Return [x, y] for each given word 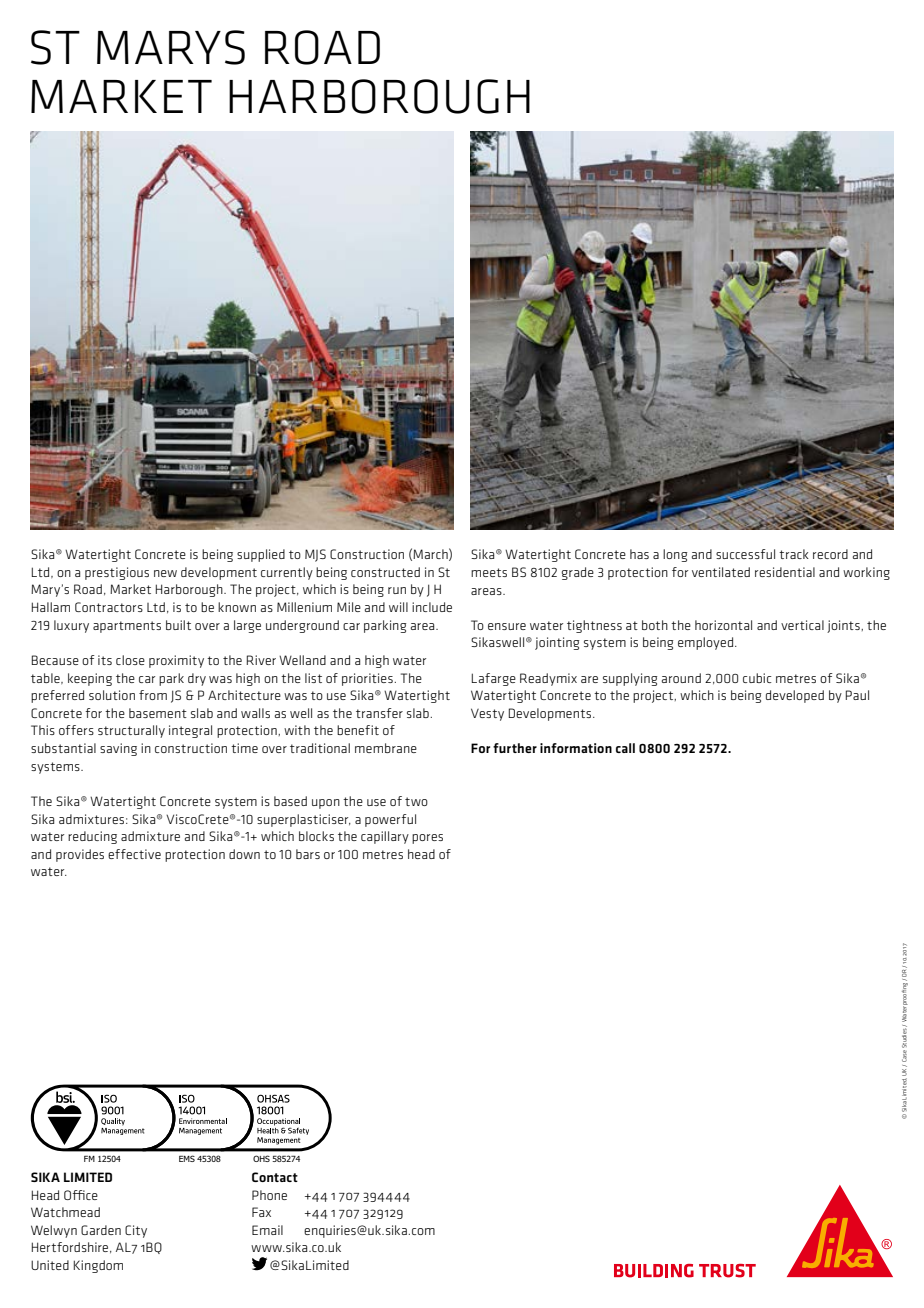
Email [267, 1230]
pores [427, 839]
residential [785, 572]
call [625, 748]
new [165, 573]
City [136, 1231]
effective [134, 854]
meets [489, 572]
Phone [269, 1195]
